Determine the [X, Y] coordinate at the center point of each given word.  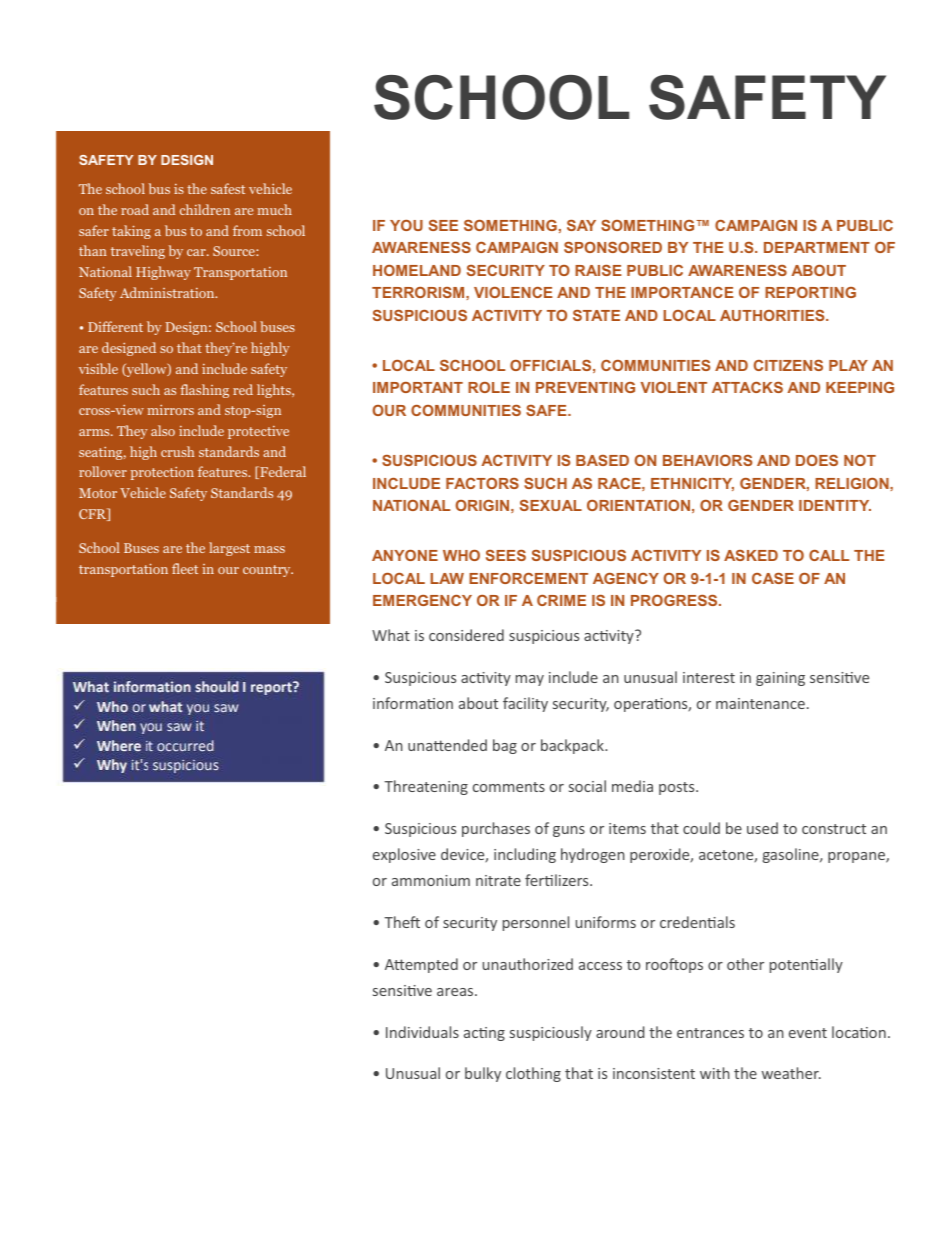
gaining [780, 679]
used [762, 828]
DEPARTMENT [817, 247]
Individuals [422, 1032]
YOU [406, 225]
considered [466, 635]
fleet [185, 568]
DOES [817, 460]
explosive [404, 855]
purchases [496, 829]
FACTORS [482, 483]
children [205, 209]
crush [177, 451]
